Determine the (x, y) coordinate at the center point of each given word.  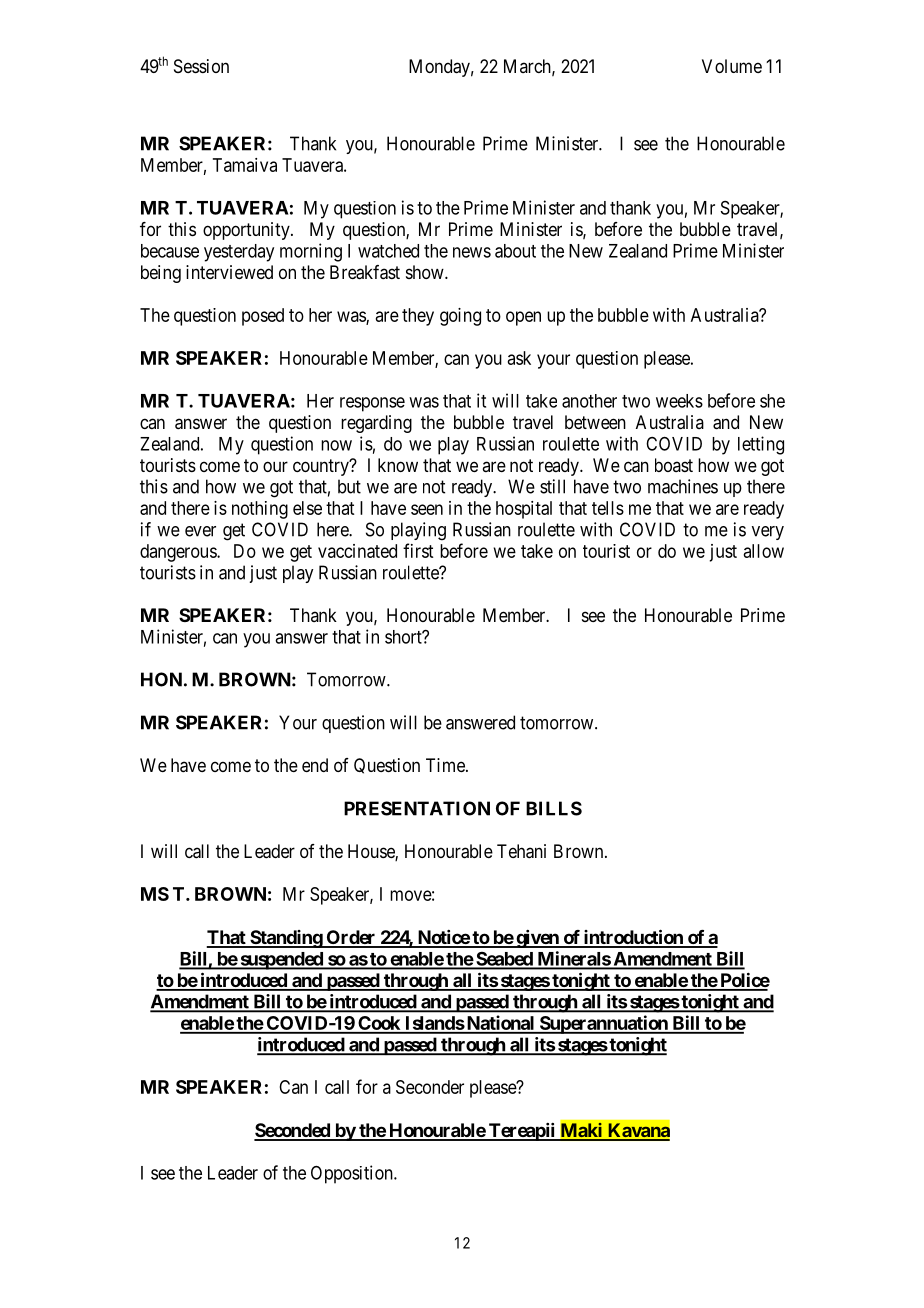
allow (764, 551)
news (472, 252)
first (418, 550)
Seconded (293, 1131)
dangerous (179, 553)
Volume (732, 66)
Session (201, 66)
